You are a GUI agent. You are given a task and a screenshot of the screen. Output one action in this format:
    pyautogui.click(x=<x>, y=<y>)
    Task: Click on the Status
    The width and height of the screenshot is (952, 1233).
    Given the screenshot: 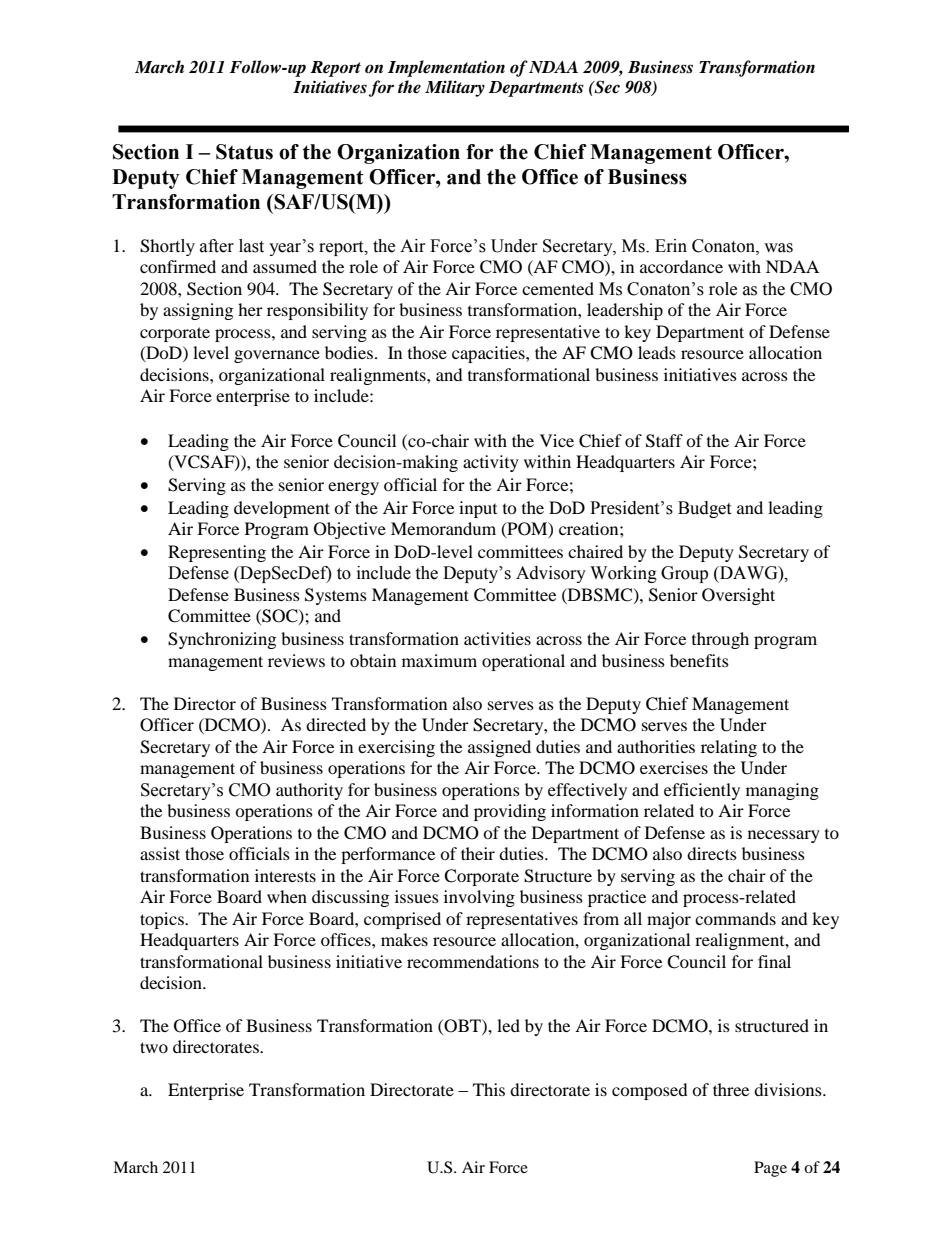 What is the action you would take?
    pyautogui.click(x=244, y=152)
